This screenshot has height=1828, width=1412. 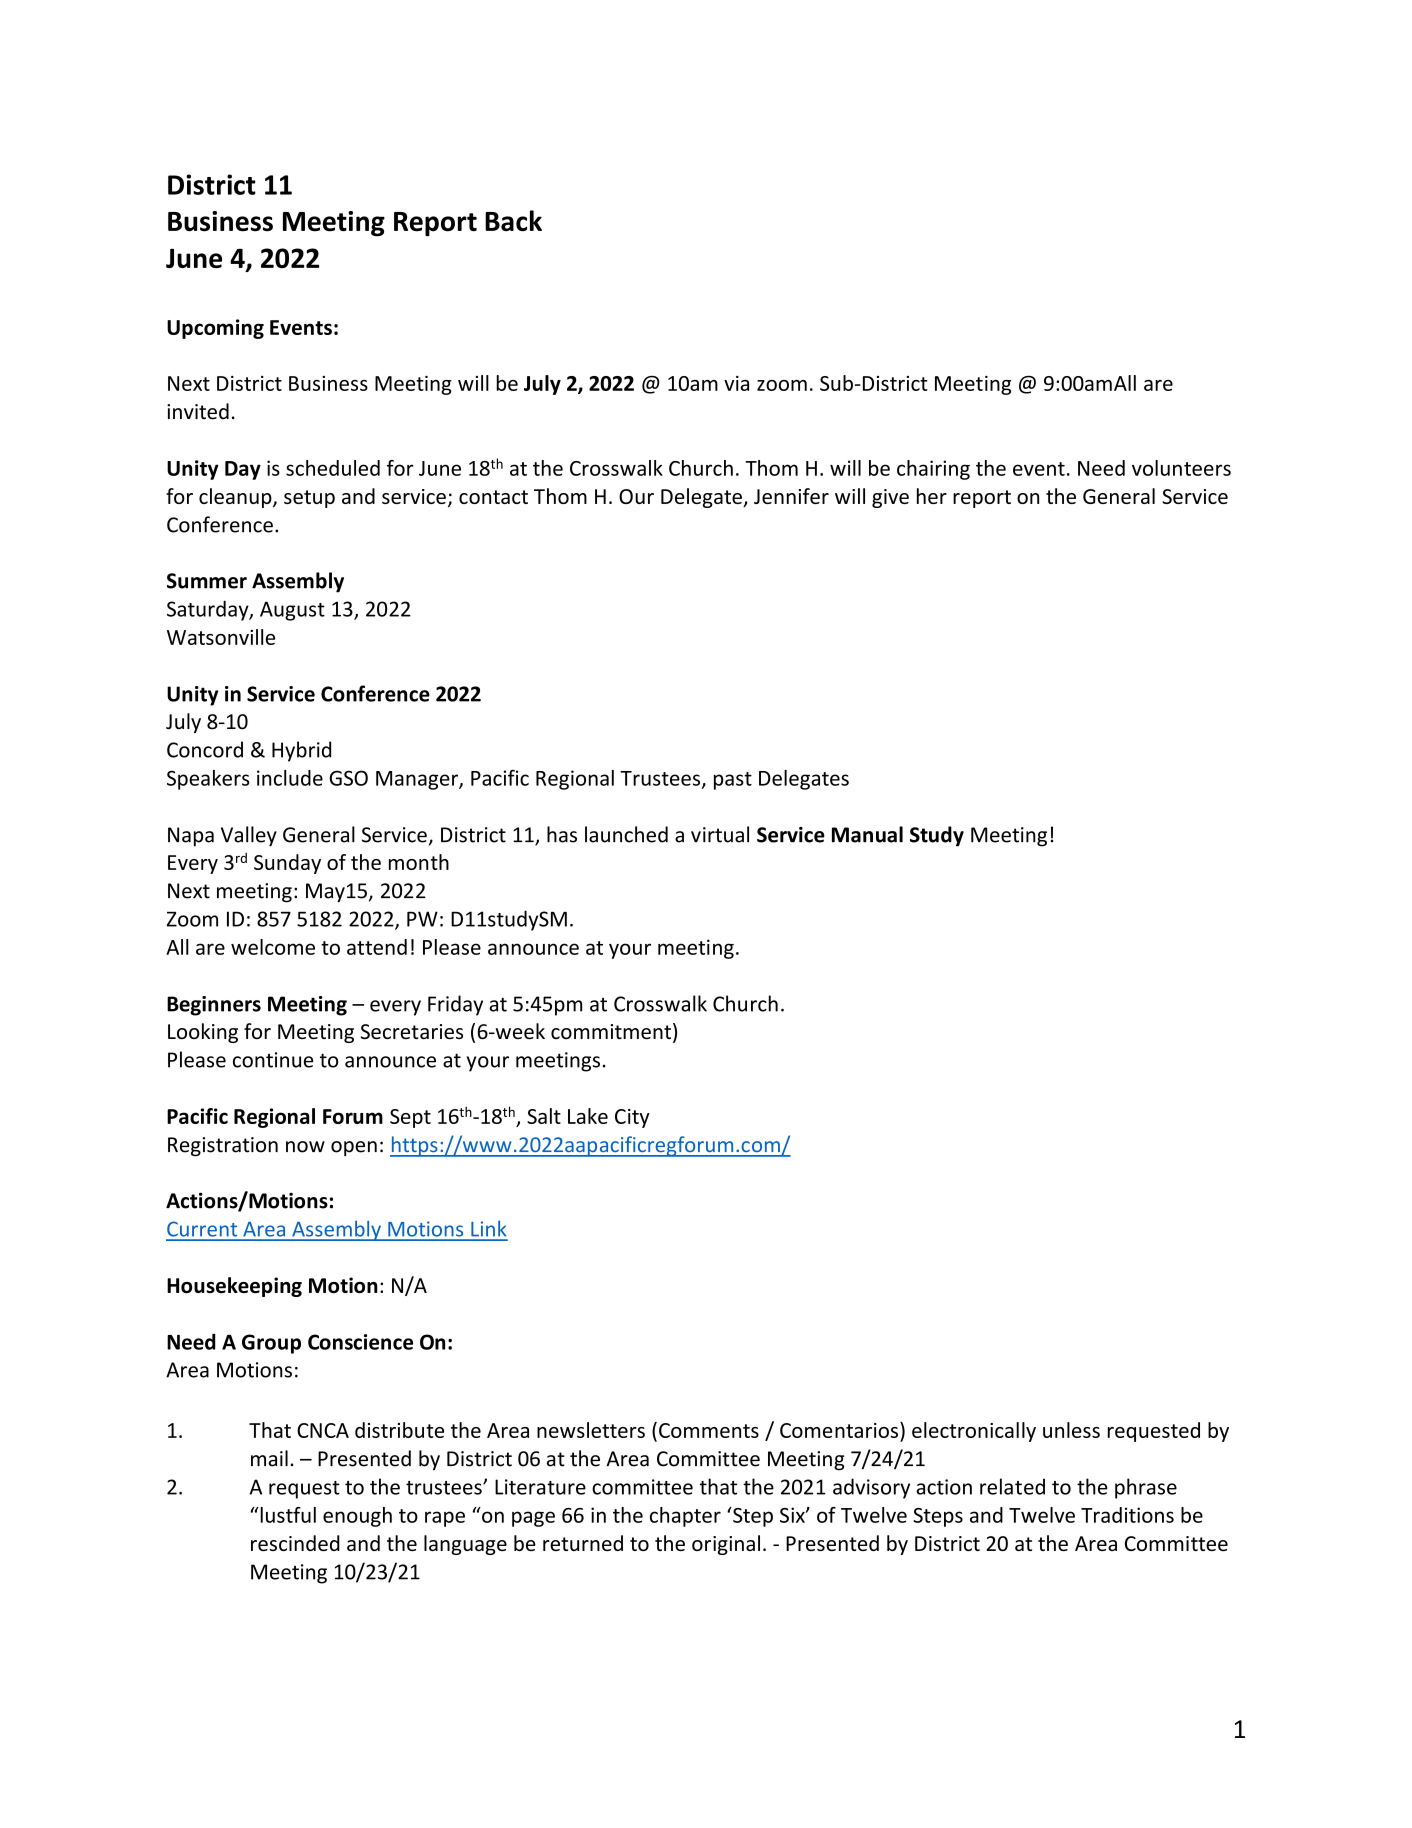 I want to click on past, so click(x=733, y=781).
